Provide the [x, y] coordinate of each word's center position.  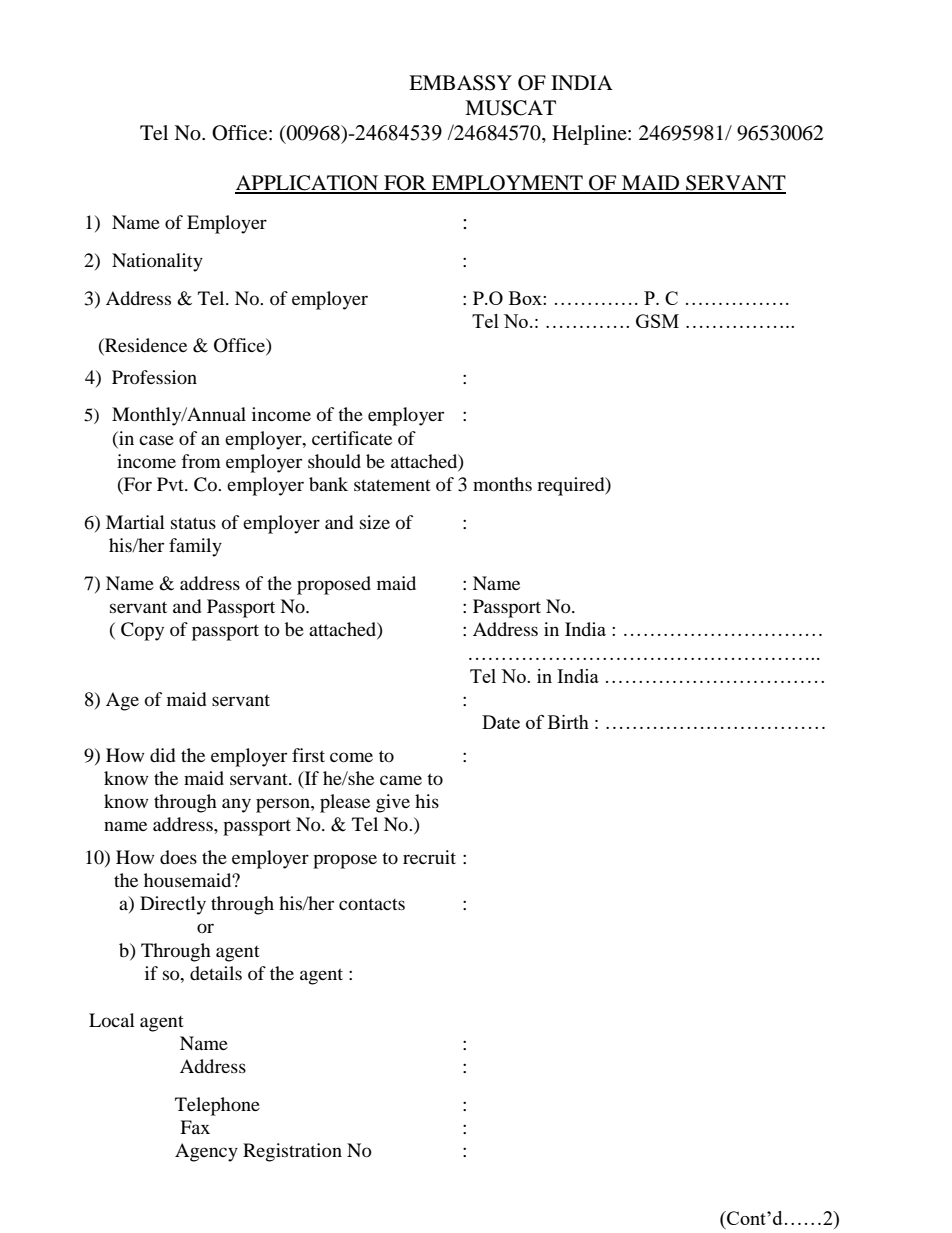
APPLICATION [308, 184]
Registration [292, 1152]
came [401, 780]
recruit [429, 857]
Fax [195, 1127]
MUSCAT [510, 108]
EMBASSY [460, 83]
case [156, 440]
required [572, 486]
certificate [352, 438]
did [162, 755]
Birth [568, 722]
